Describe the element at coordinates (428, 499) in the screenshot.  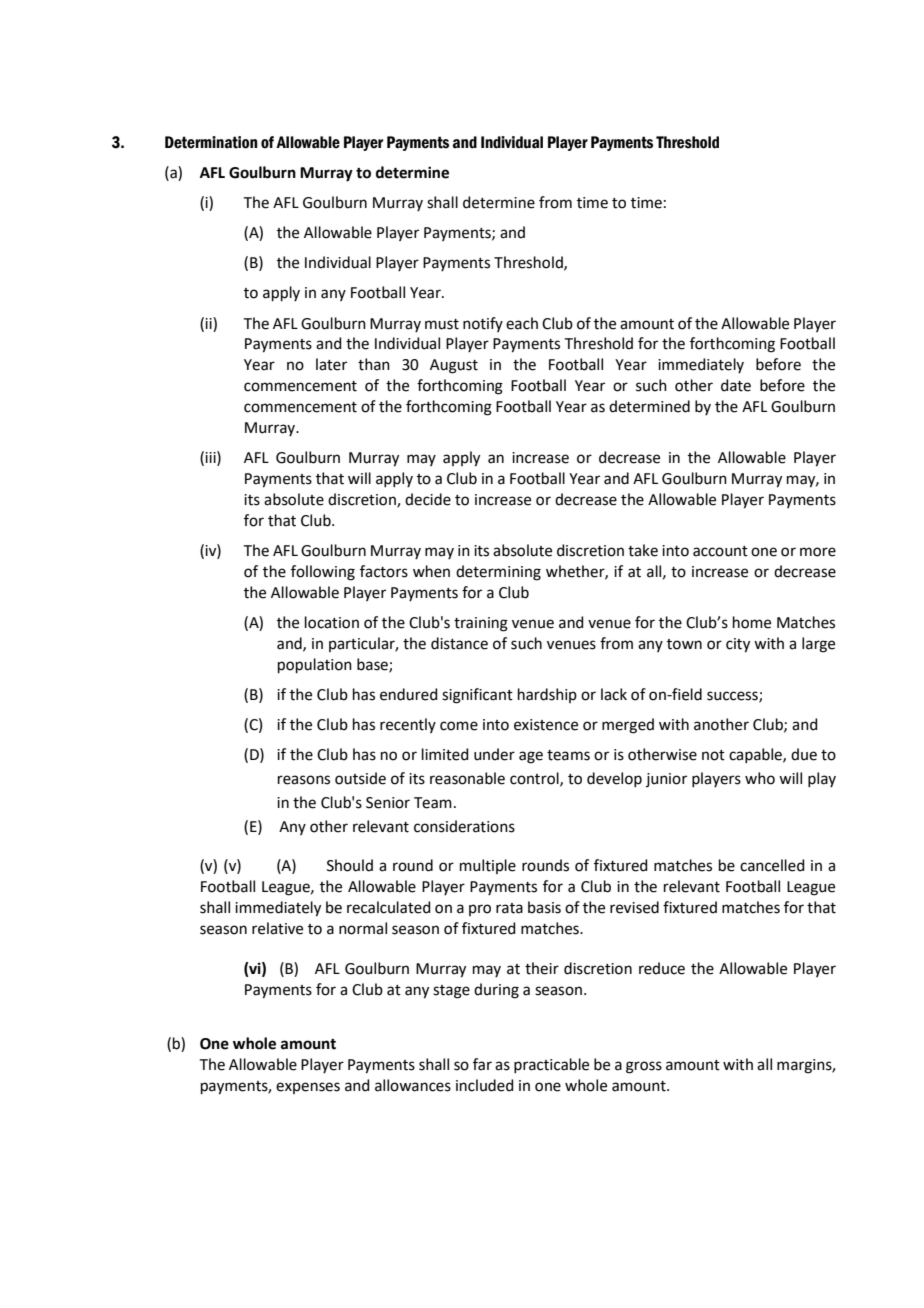
I see `decide` at that location.
